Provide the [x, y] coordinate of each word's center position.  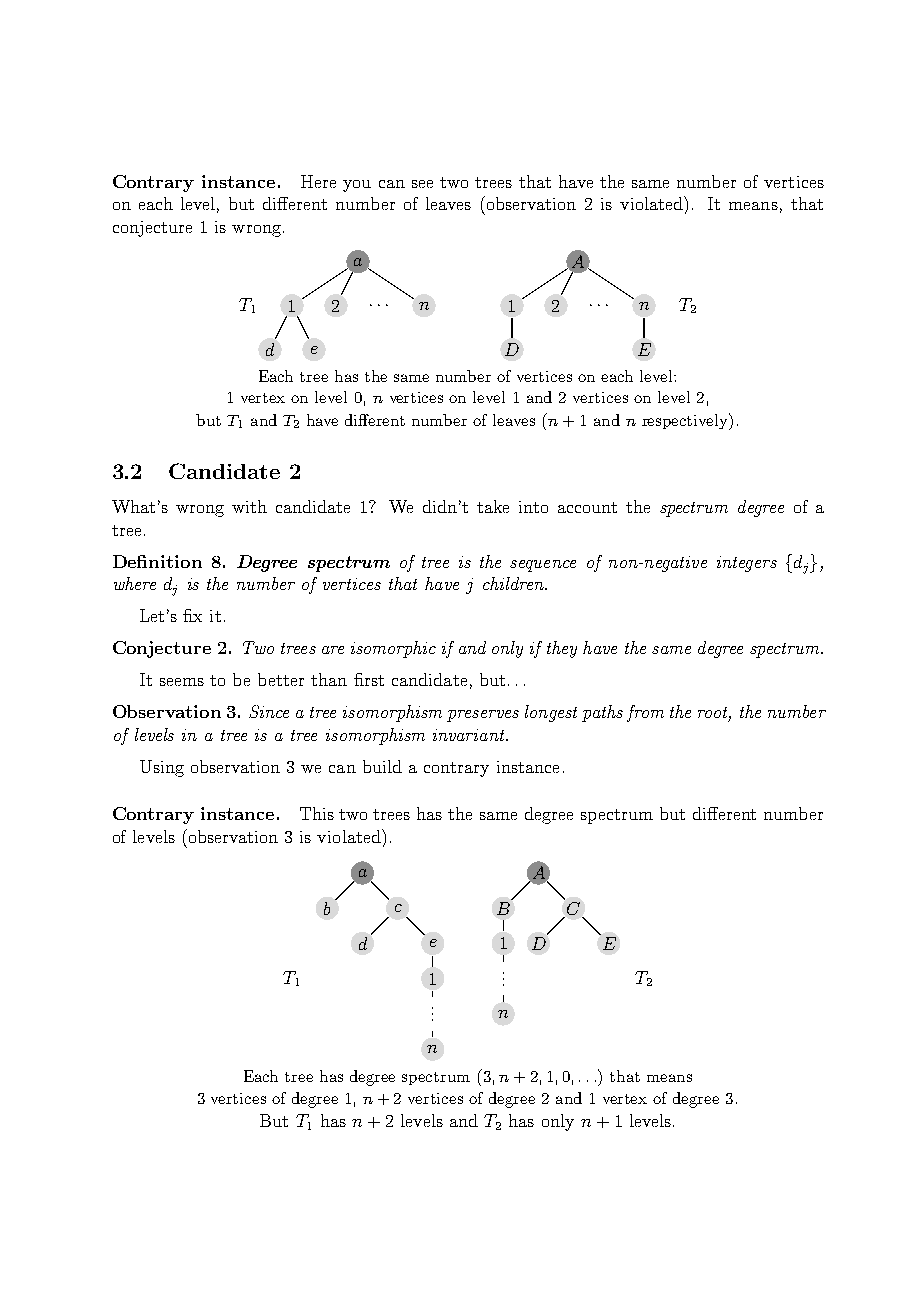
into [533, 507]
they [562, 649]
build [382, 766]
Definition [157, 561]
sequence [543, 566]
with [249, 506]
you [357, 186]
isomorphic [393, 649]
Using [162, 768]
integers [747, 564]
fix [192, 615]
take [493, 506]
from [645, 713]
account [587, 507]
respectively [686, 421]
